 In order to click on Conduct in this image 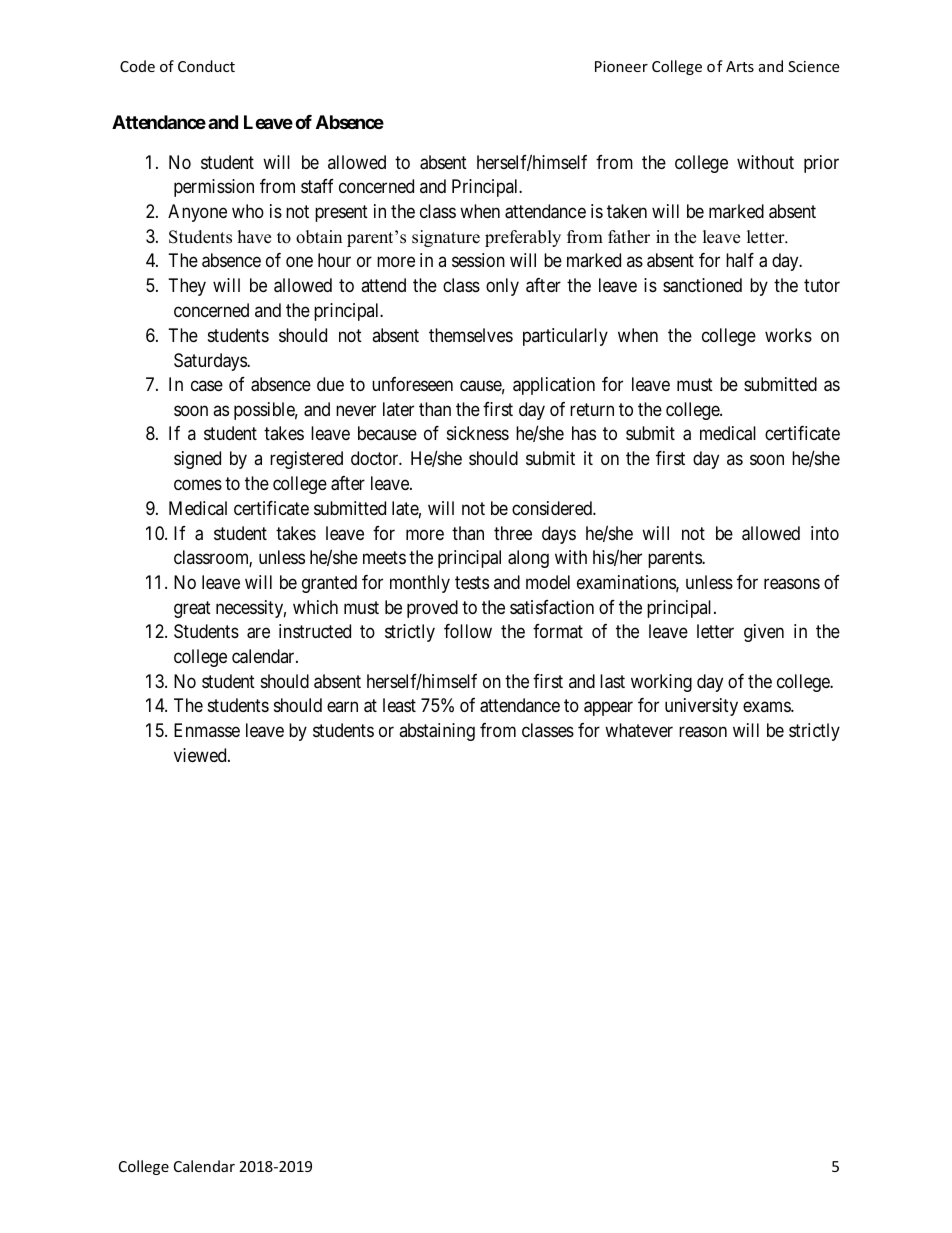, I will do `click(206, 66)`.
